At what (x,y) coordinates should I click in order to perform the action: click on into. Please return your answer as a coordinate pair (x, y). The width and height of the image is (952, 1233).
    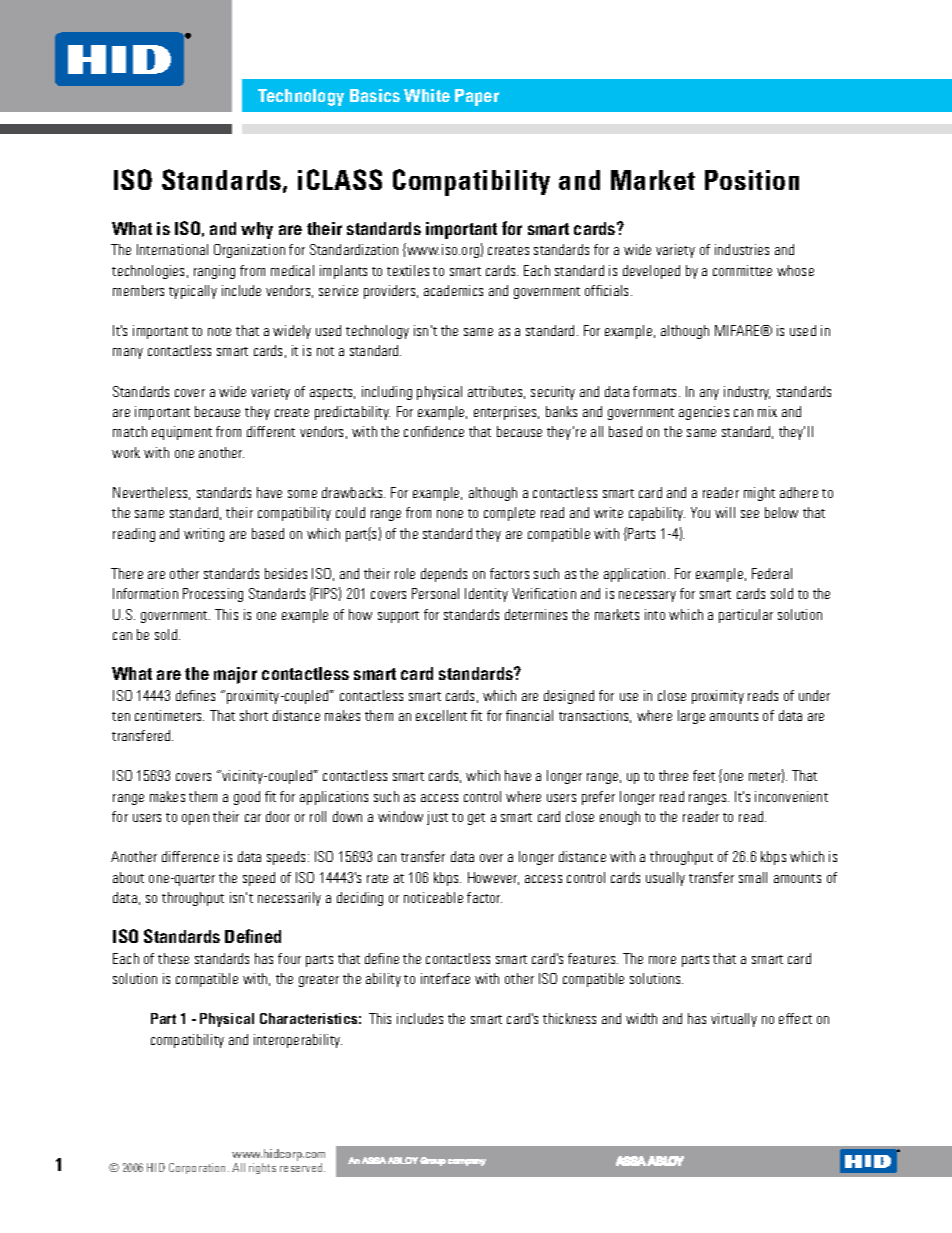
    Looking at the image, I should click on (655, 614).
